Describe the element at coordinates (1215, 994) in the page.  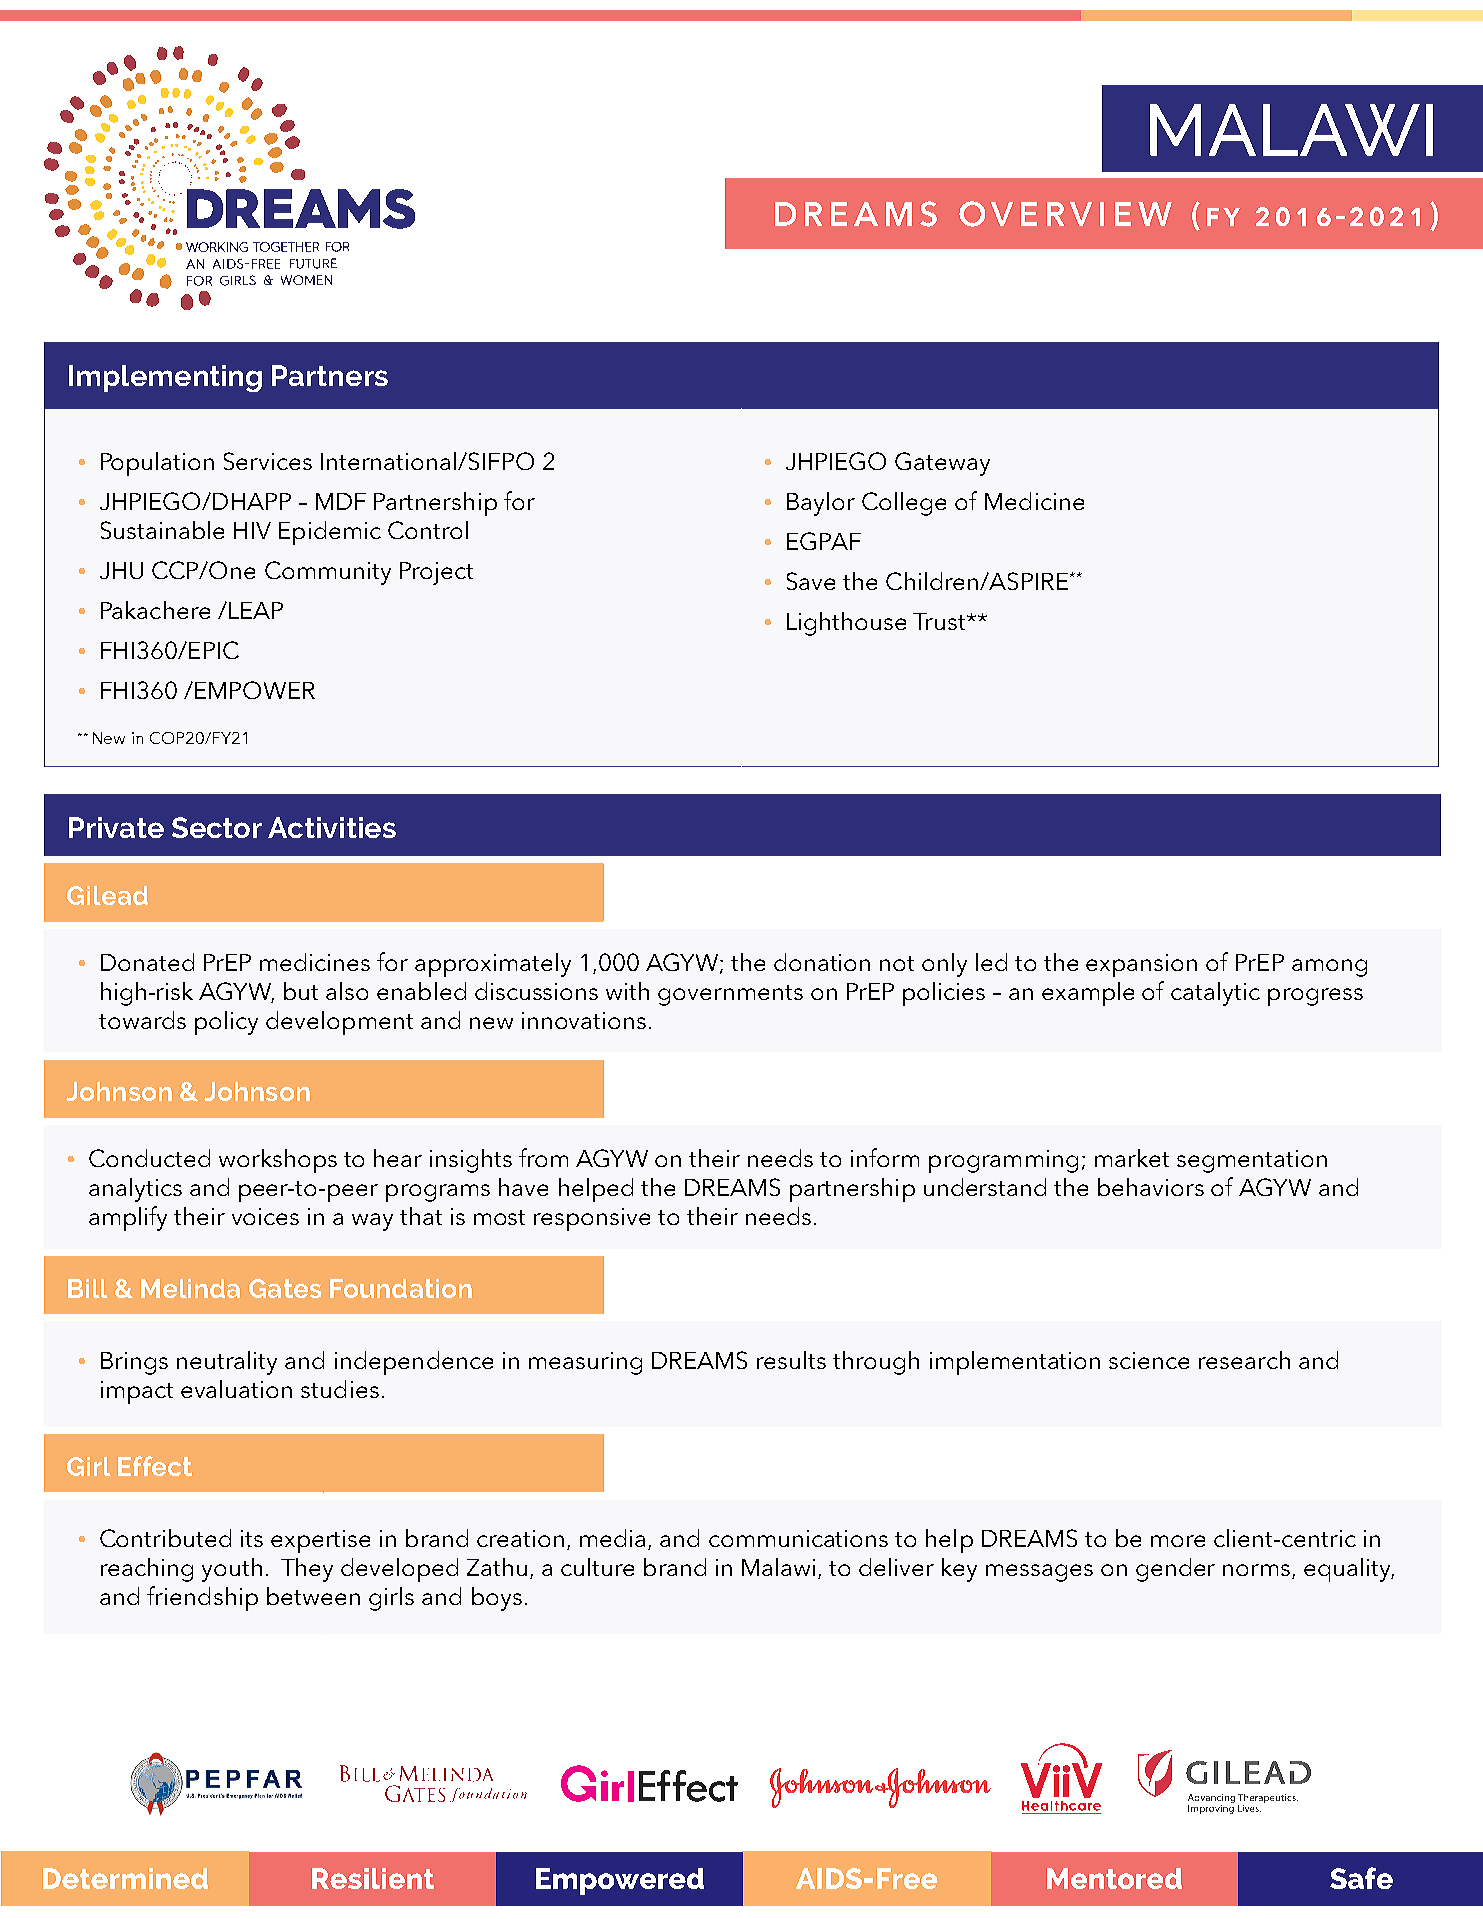
I see `catalytic` at that location.
